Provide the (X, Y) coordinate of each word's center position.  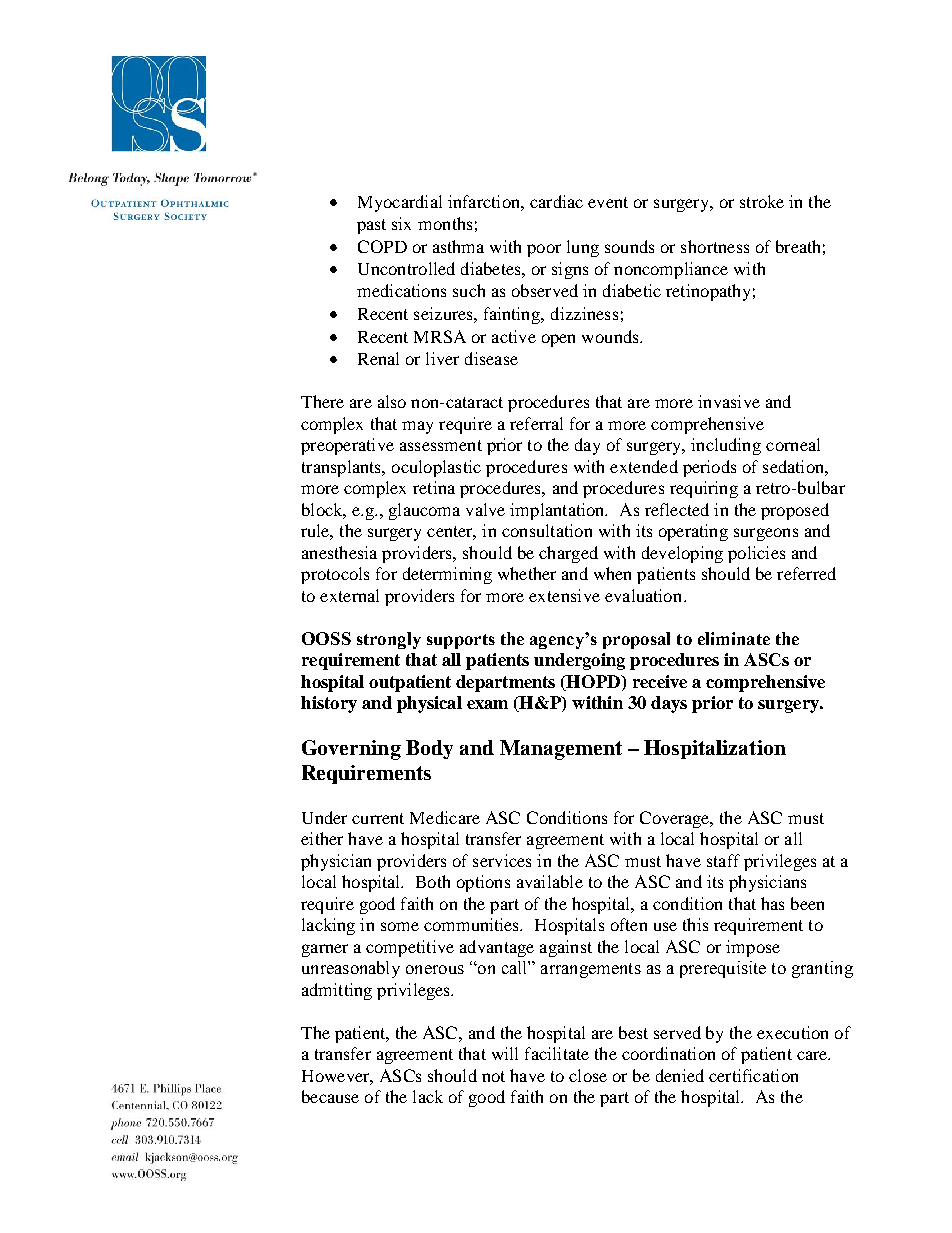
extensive (564, 595)
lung (583, 248)
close (588, 1075)
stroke (762, 201)
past (371, 226)
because (330, 1096)
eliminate (734, 638)
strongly (389, 640)
